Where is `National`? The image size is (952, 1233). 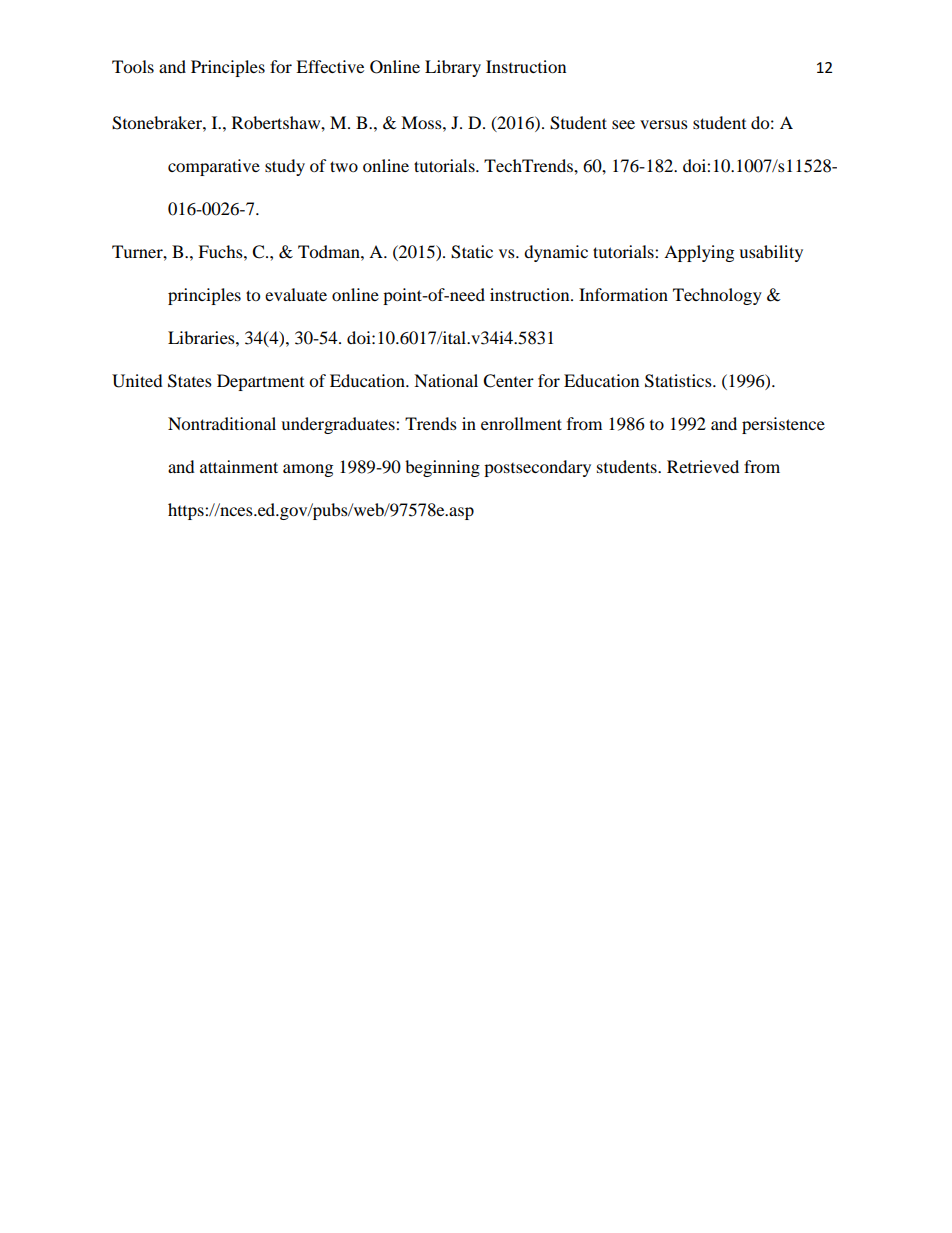 National is located at coordinates (446, 380).
